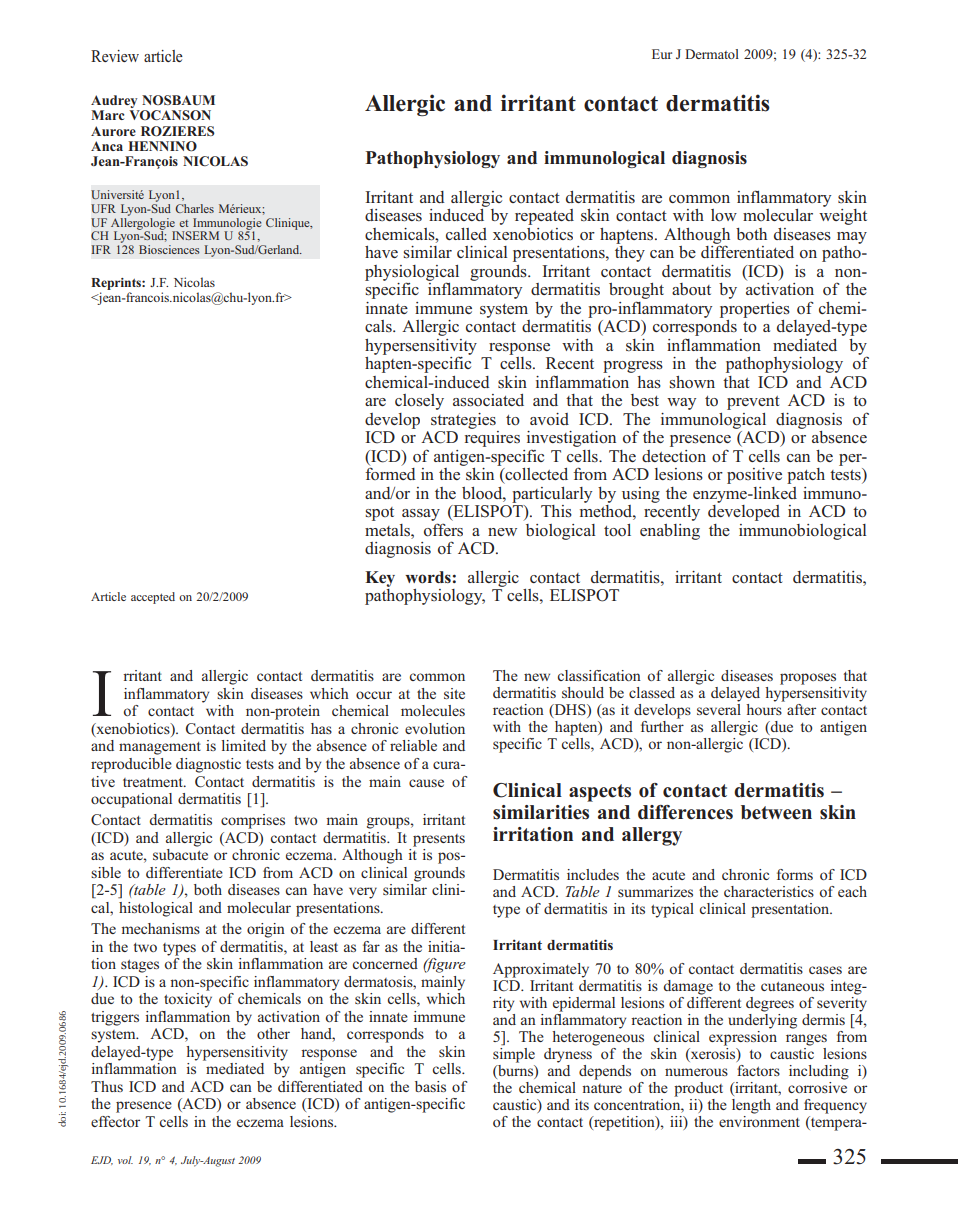 Image resolution: width=958 pixels, height=1232 pixels. I want to click on Audrey, so click(115, 103).
